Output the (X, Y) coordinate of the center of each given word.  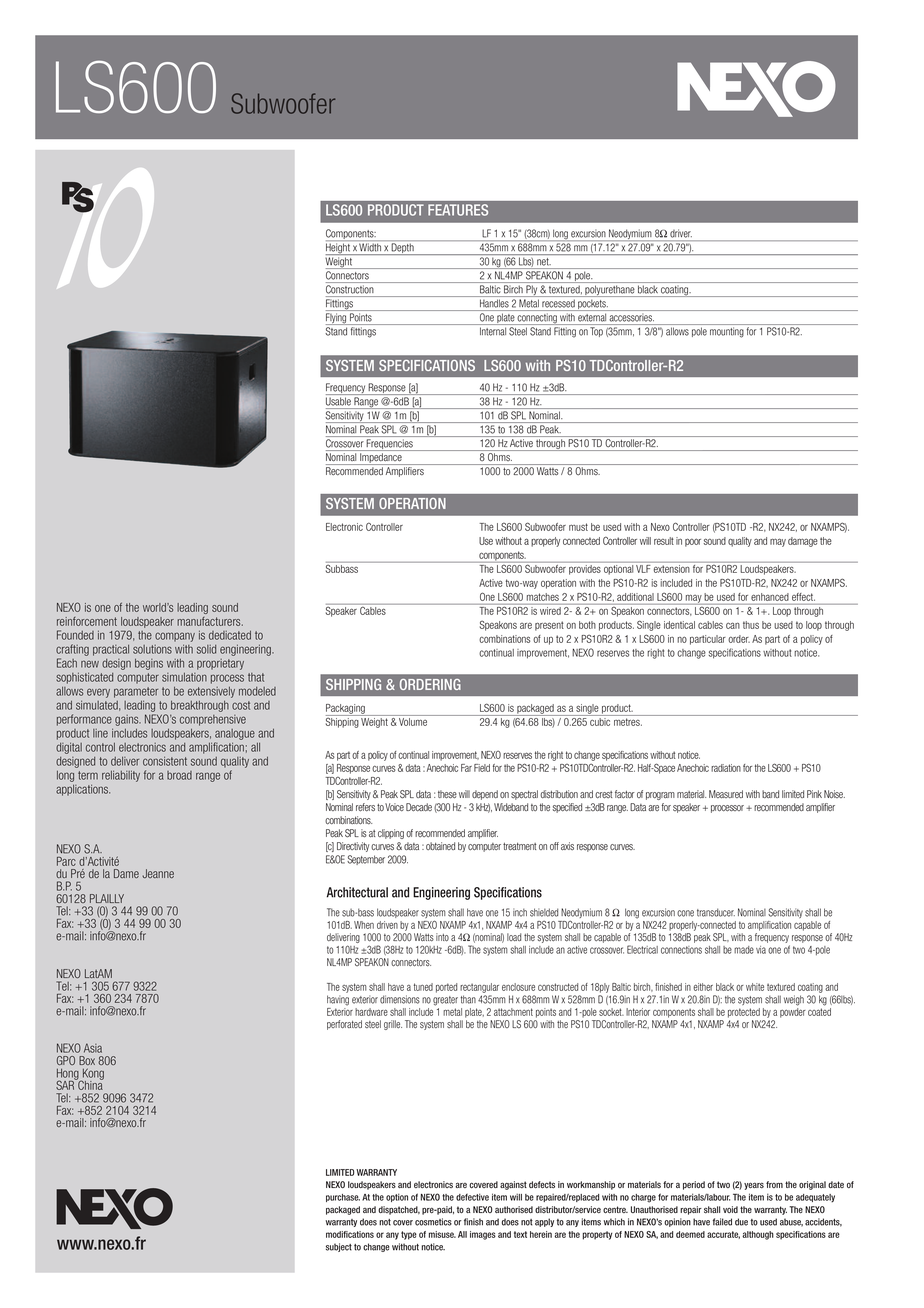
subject (339, 1247)
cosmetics (433, 1222)
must (578, 527)
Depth (403, 249)
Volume (413, 722)
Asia (93, 1048)
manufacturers (210, 621)
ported (446, 988)
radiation (726, 768)
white (755, 987)
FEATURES (458, 210)
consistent (165, 761)
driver (681, 233)
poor (693, 542)
